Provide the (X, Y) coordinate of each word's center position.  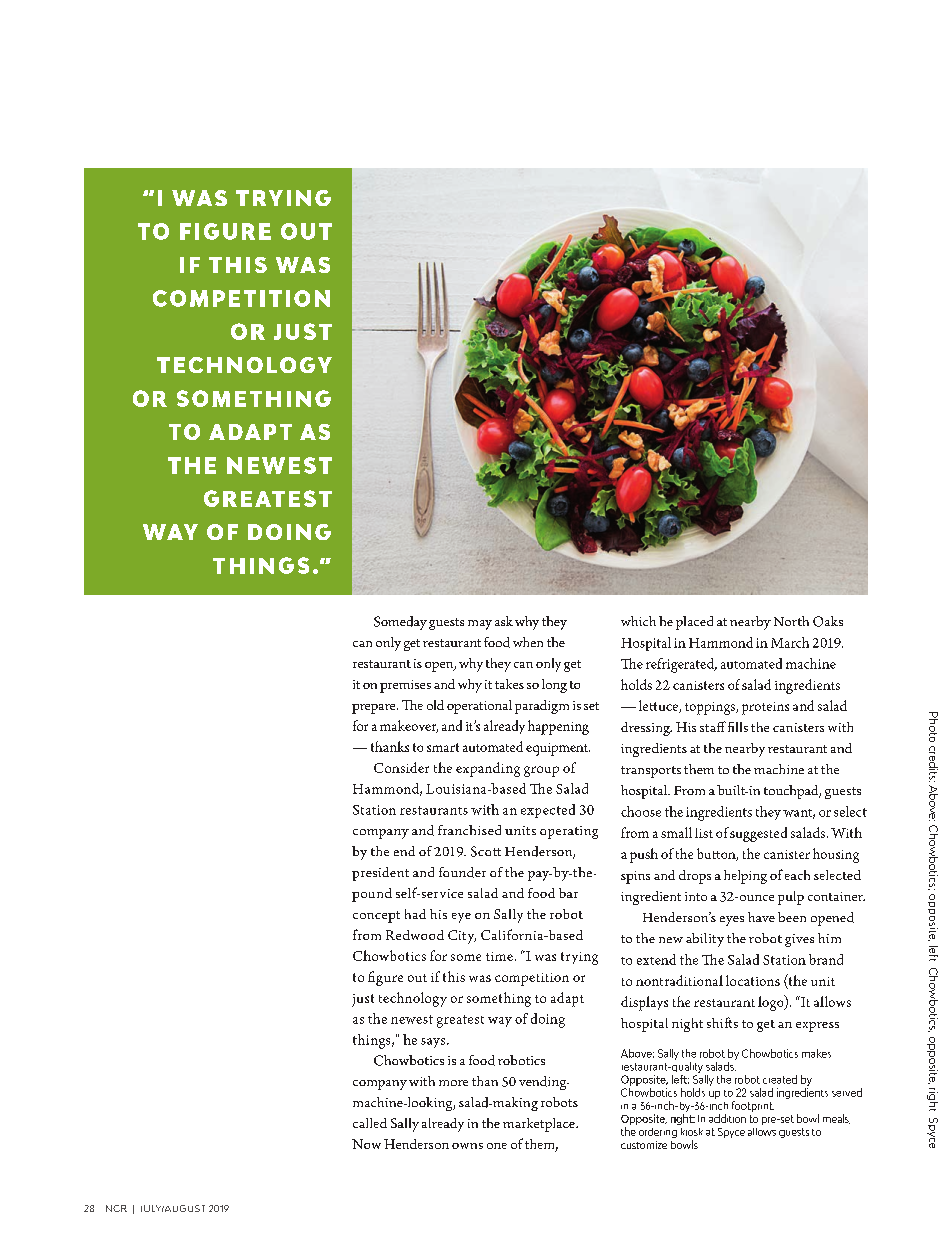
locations (753, 980)
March (790, 642)
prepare (375, 709)
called (370, 1123)
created (780, 1079)
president (380, 874)
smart (443, 747)
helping (745, 877)
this (454, 976)
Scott (486, 851)
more (453, 1083)
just (363, 1000)
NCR (116, 1208)
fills (738, 727)
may (480, 625)
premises (405, 686)
